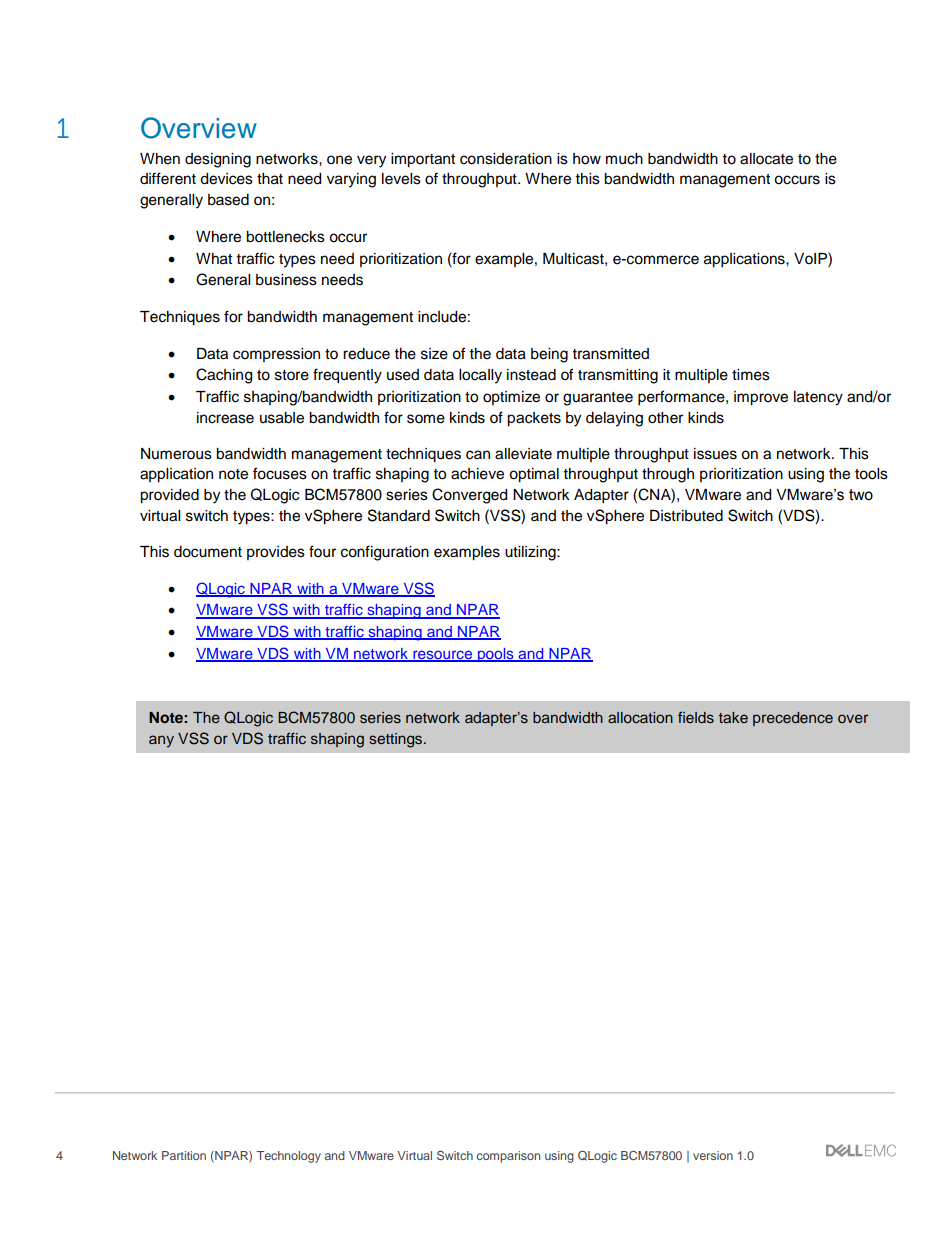 The image size is (952, 1233). Describe the element at coordinates (289, 1157) in the image. I see `Technology` at that location.
